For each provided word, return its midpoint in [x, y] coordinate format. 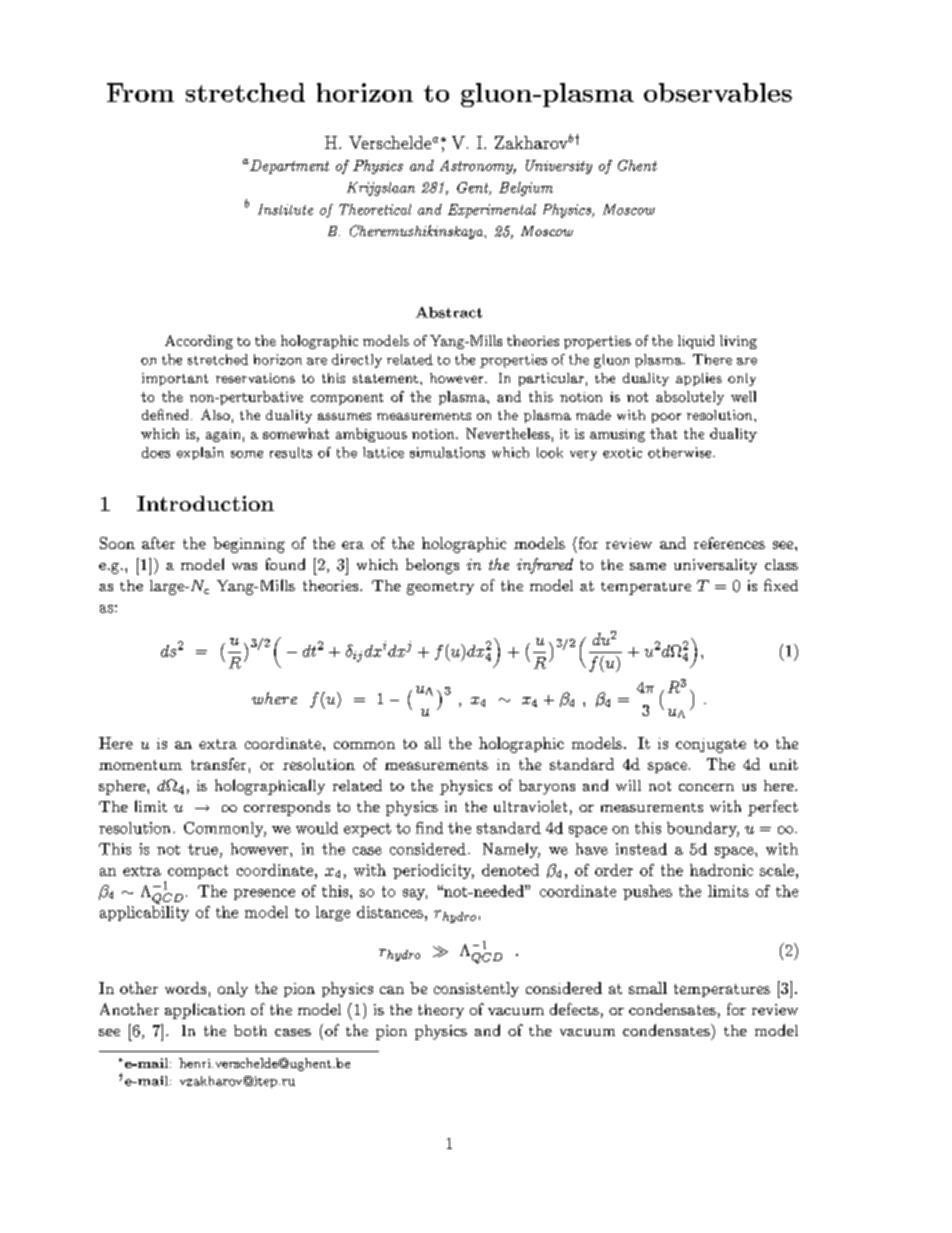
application [205, 1011]
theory [441, 1011]
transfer [218, 764]
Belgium [526, 189]
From [140, 92]
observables [718, 92]
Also [215, 414]
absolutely [690, 398]
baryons [547, 787]
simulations [447, 452]
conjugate [711, 745]
